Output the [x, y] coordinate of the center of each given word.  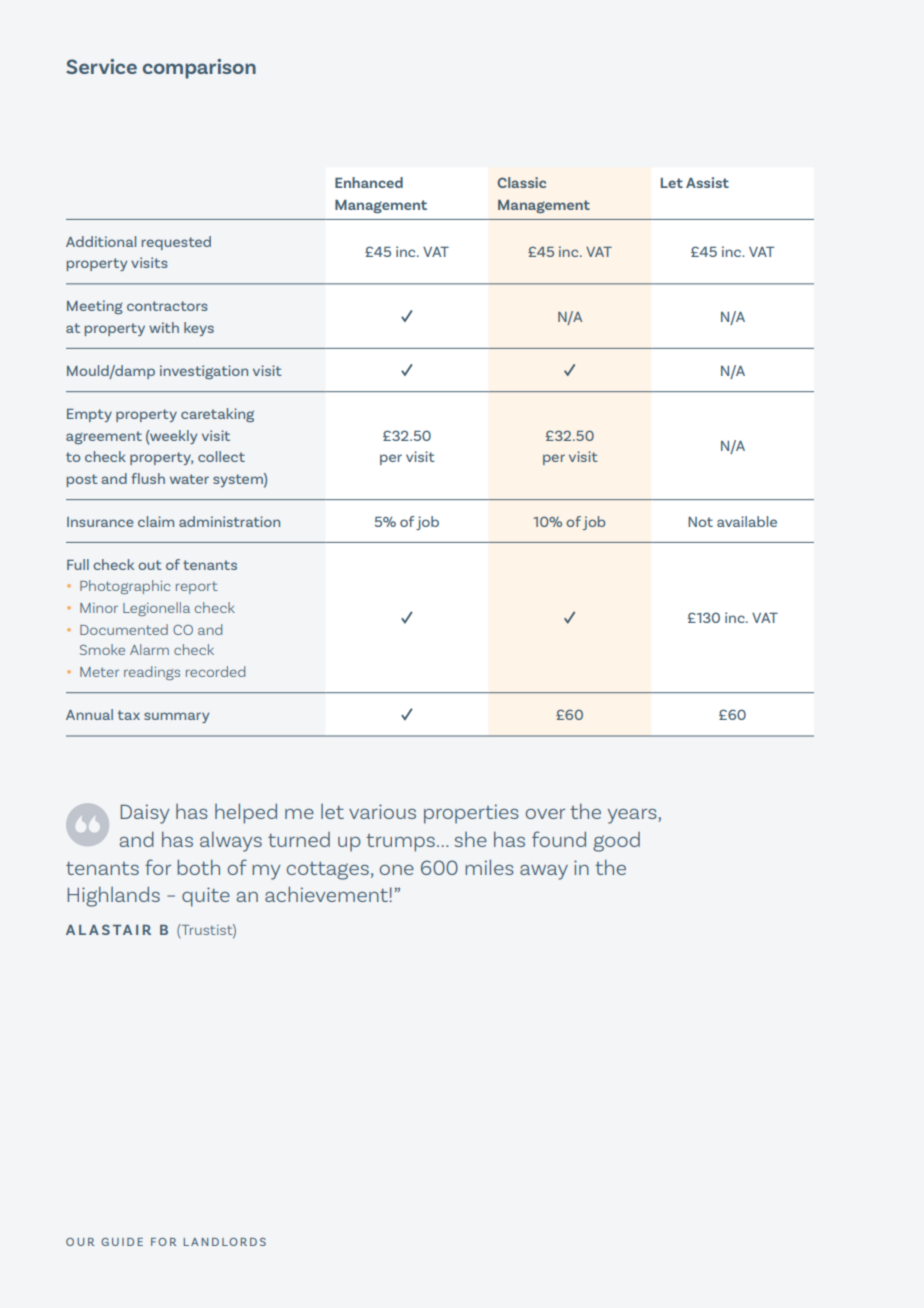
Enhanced [369, 182]
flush [148, 478]
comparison [199, 69]
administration [229, 521]
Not [700, 522]
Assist [707, 182]
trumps [400, 843]
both [198, 867]
